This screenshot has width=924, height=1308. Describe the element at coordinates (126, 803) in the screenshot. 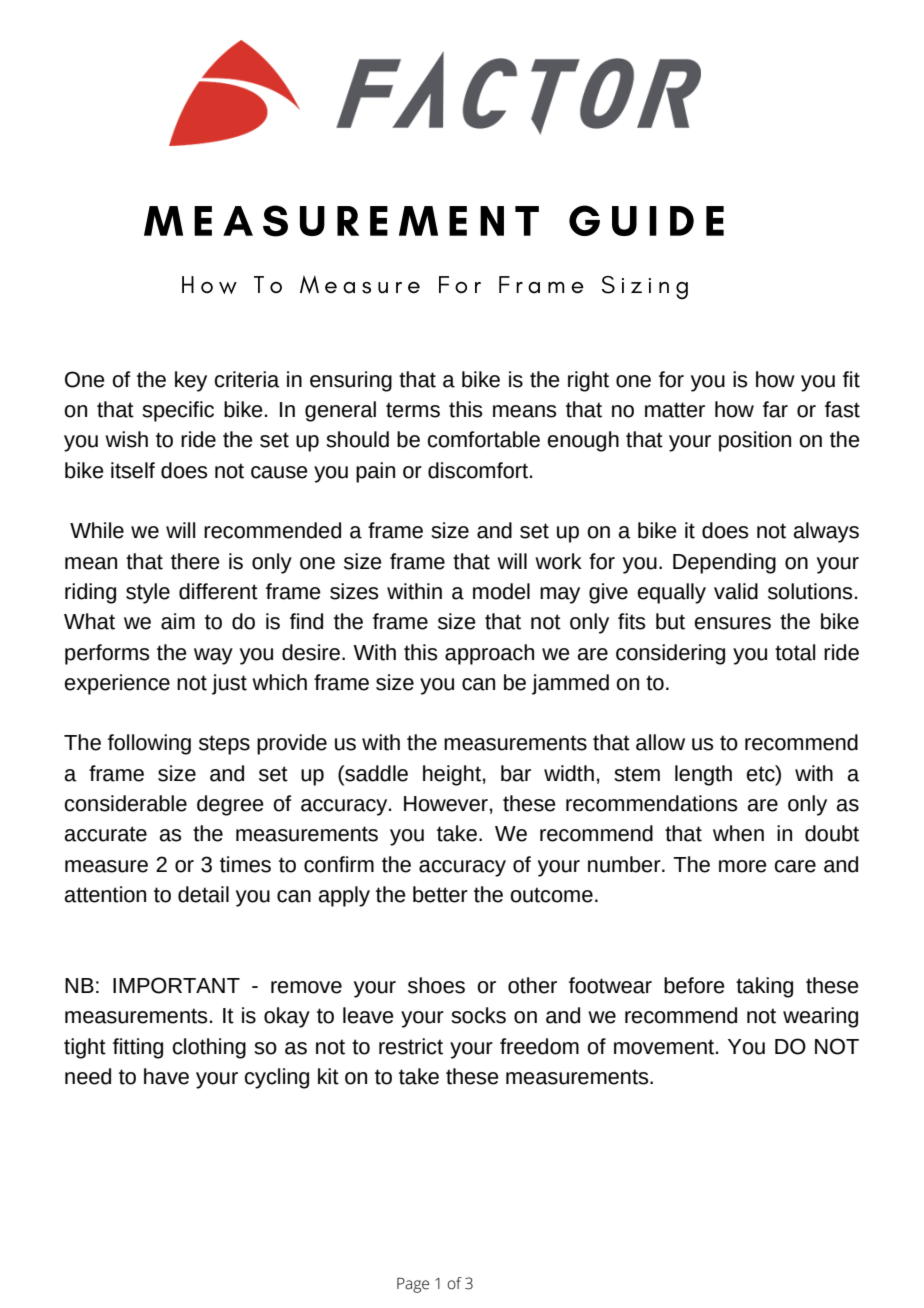

I see `considerable` at that location.
